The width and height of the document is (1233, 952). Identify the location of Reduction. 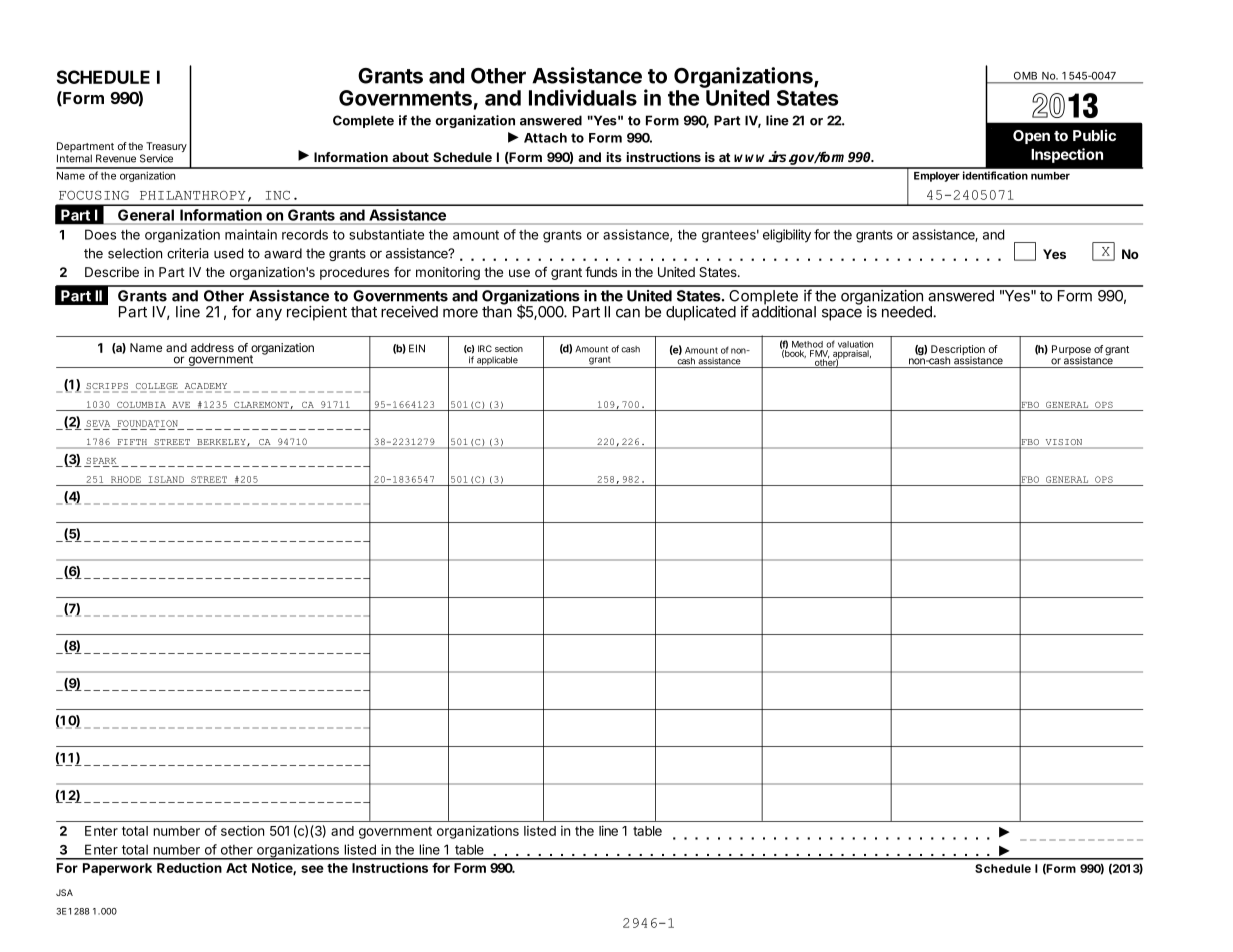
(189, 867).
